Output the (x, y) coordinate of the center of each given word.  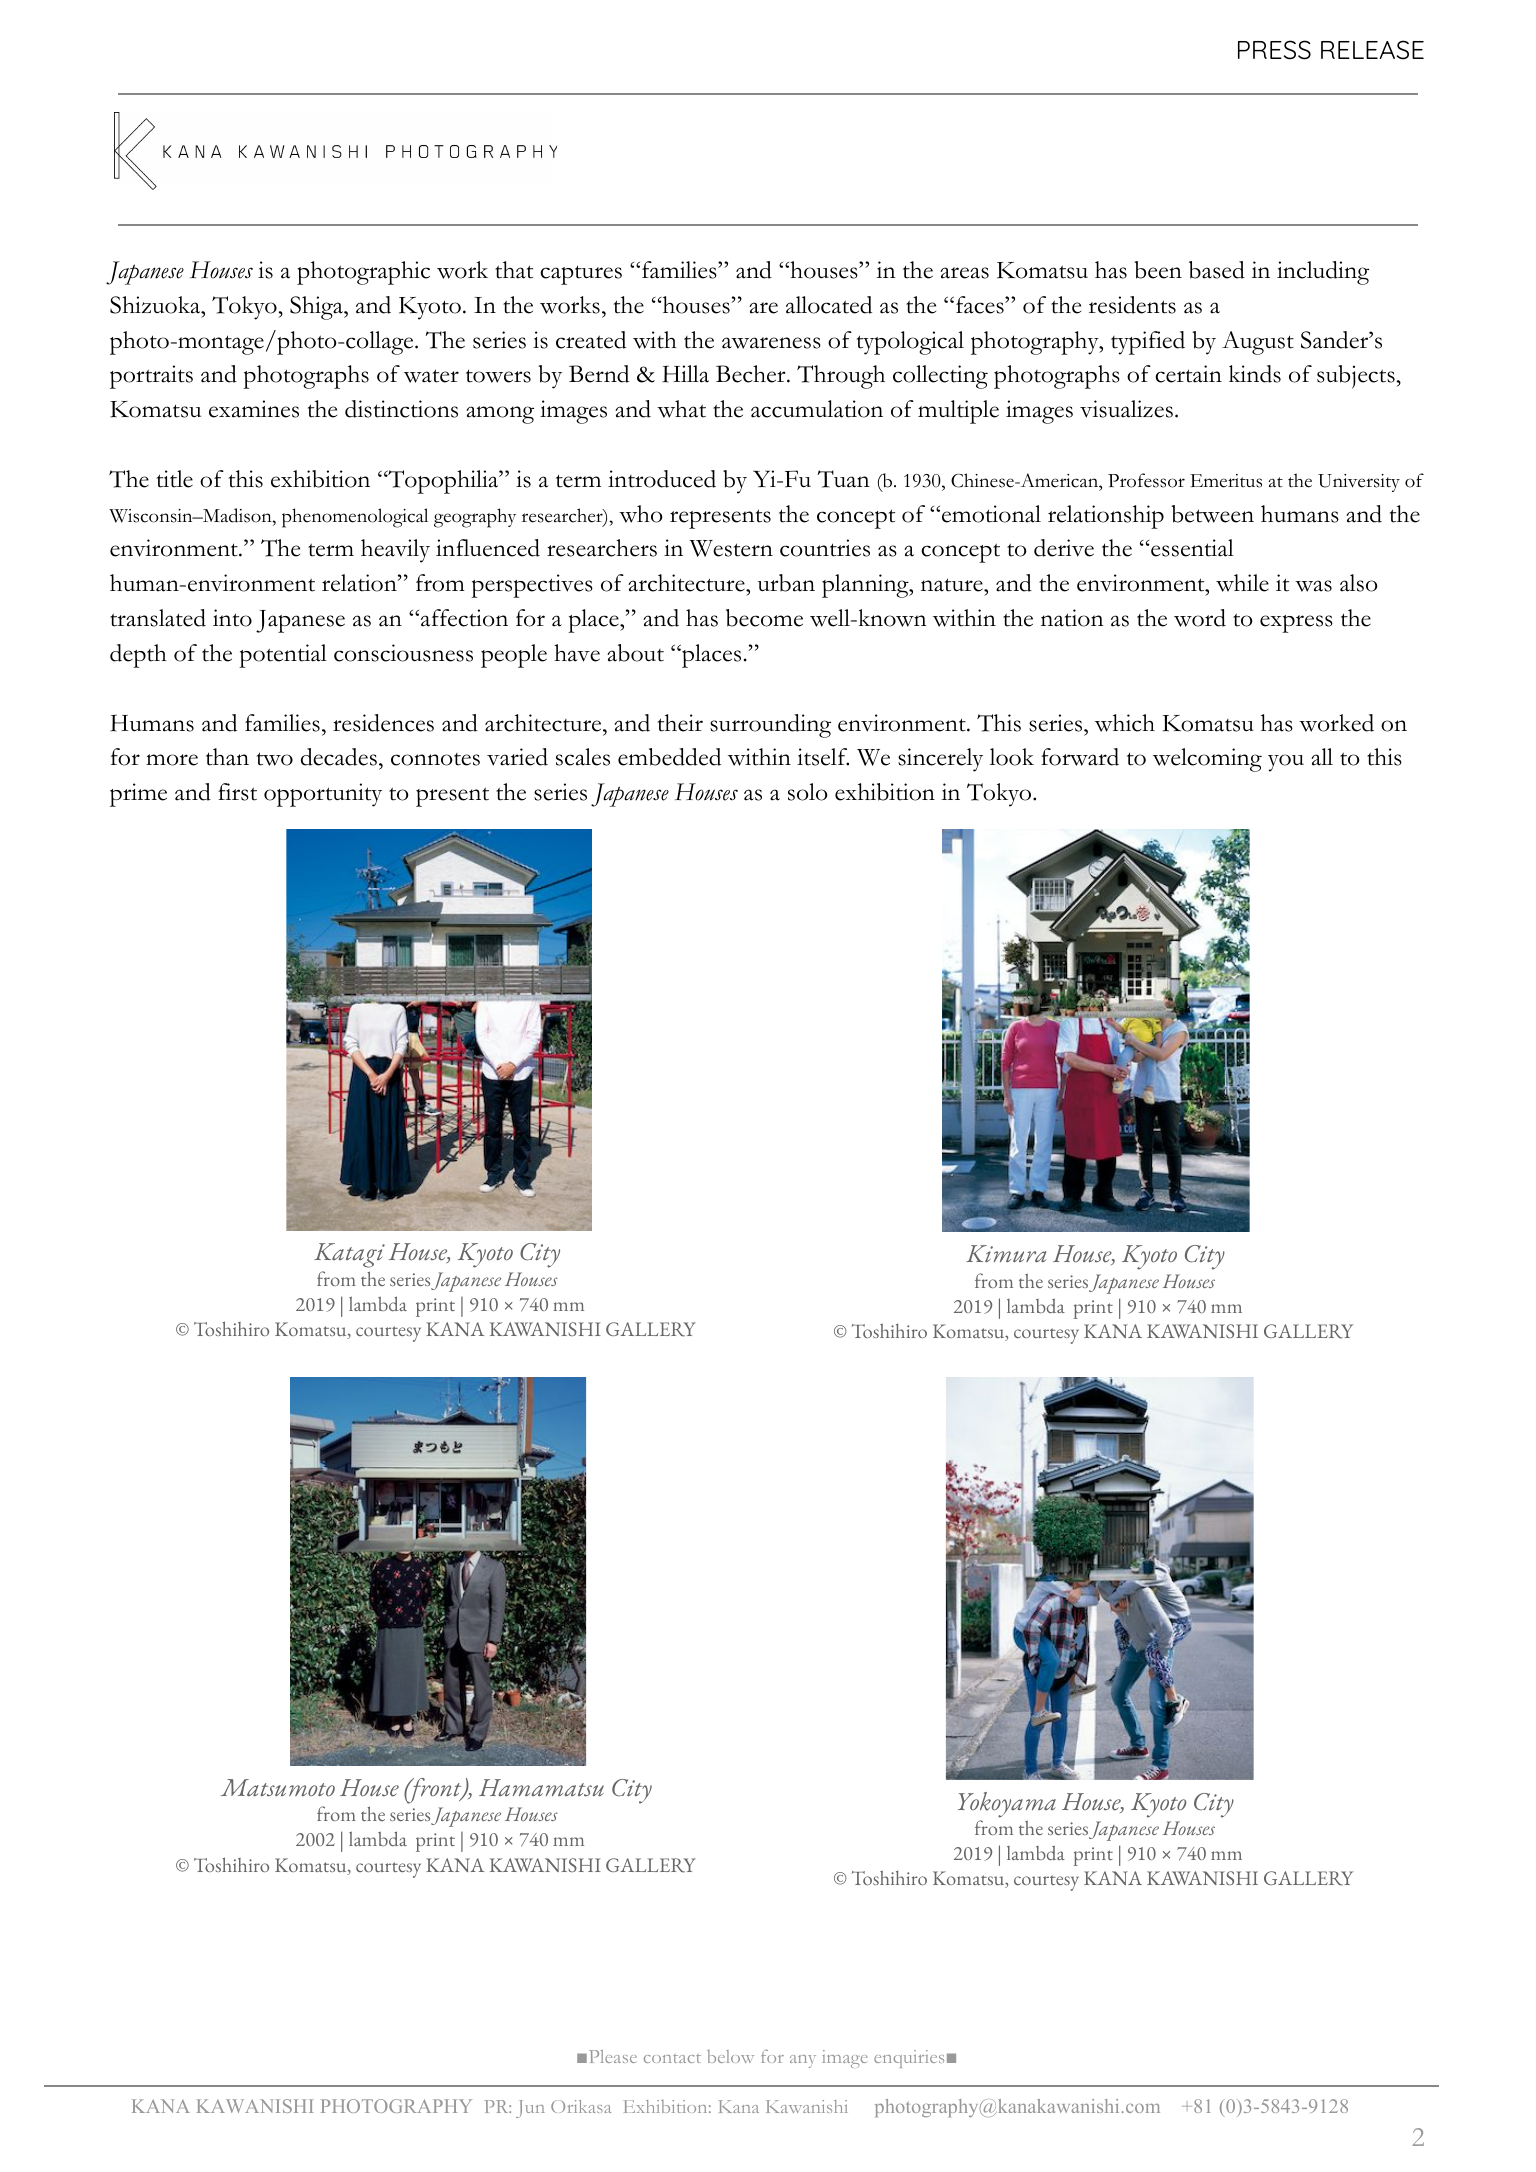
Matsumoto (278, 1788)
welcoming (1207, 760)
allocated (829, 305)
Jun (530, 2109)
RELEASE (1372, 50)
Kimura (1006, 1253)
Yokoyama (1007, 1805)
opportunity (323, 795)
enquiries (909, 2059)
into (232, 618)
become (764, 618)
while (1242, 583)
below (730, 2056)
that (514, 270)
